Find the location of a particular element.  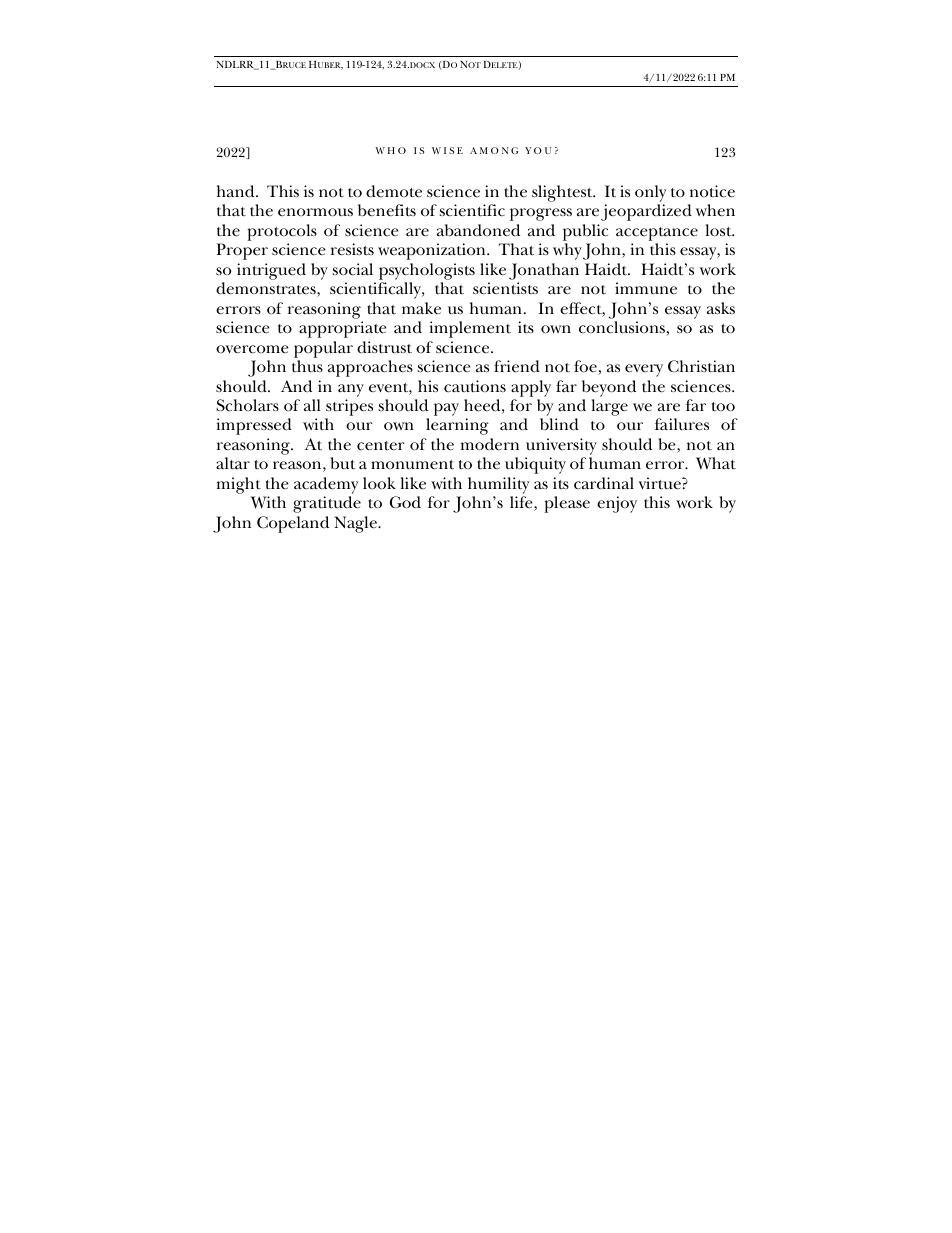

demonstrates is located at coordinates (267, 289).
